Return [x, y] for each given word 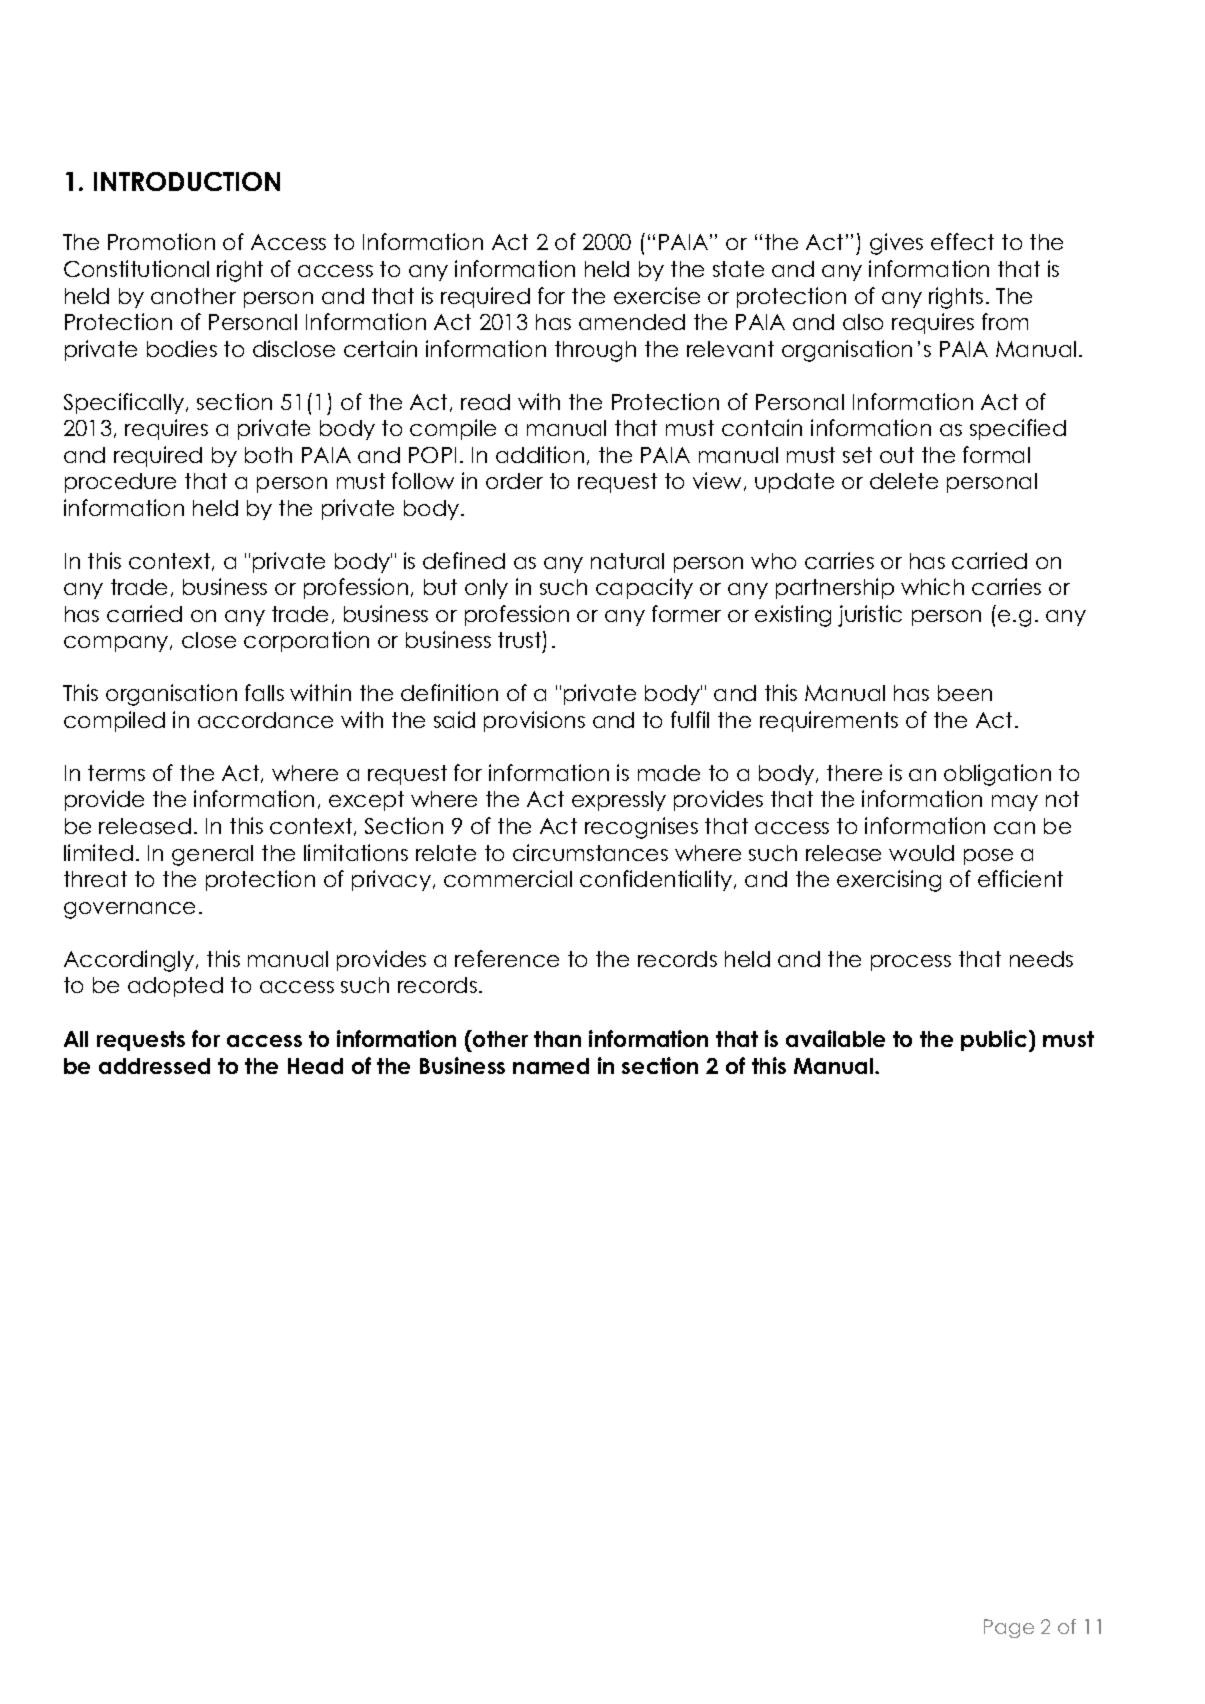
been [965, 693]
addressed [154, 1066]
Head [315, 1066]
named [551, 1066]
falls [264, 692]
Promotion [161, 241]
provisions [534, 721]
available [835, 1038]
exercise [657, 295]
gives [896, 244]
